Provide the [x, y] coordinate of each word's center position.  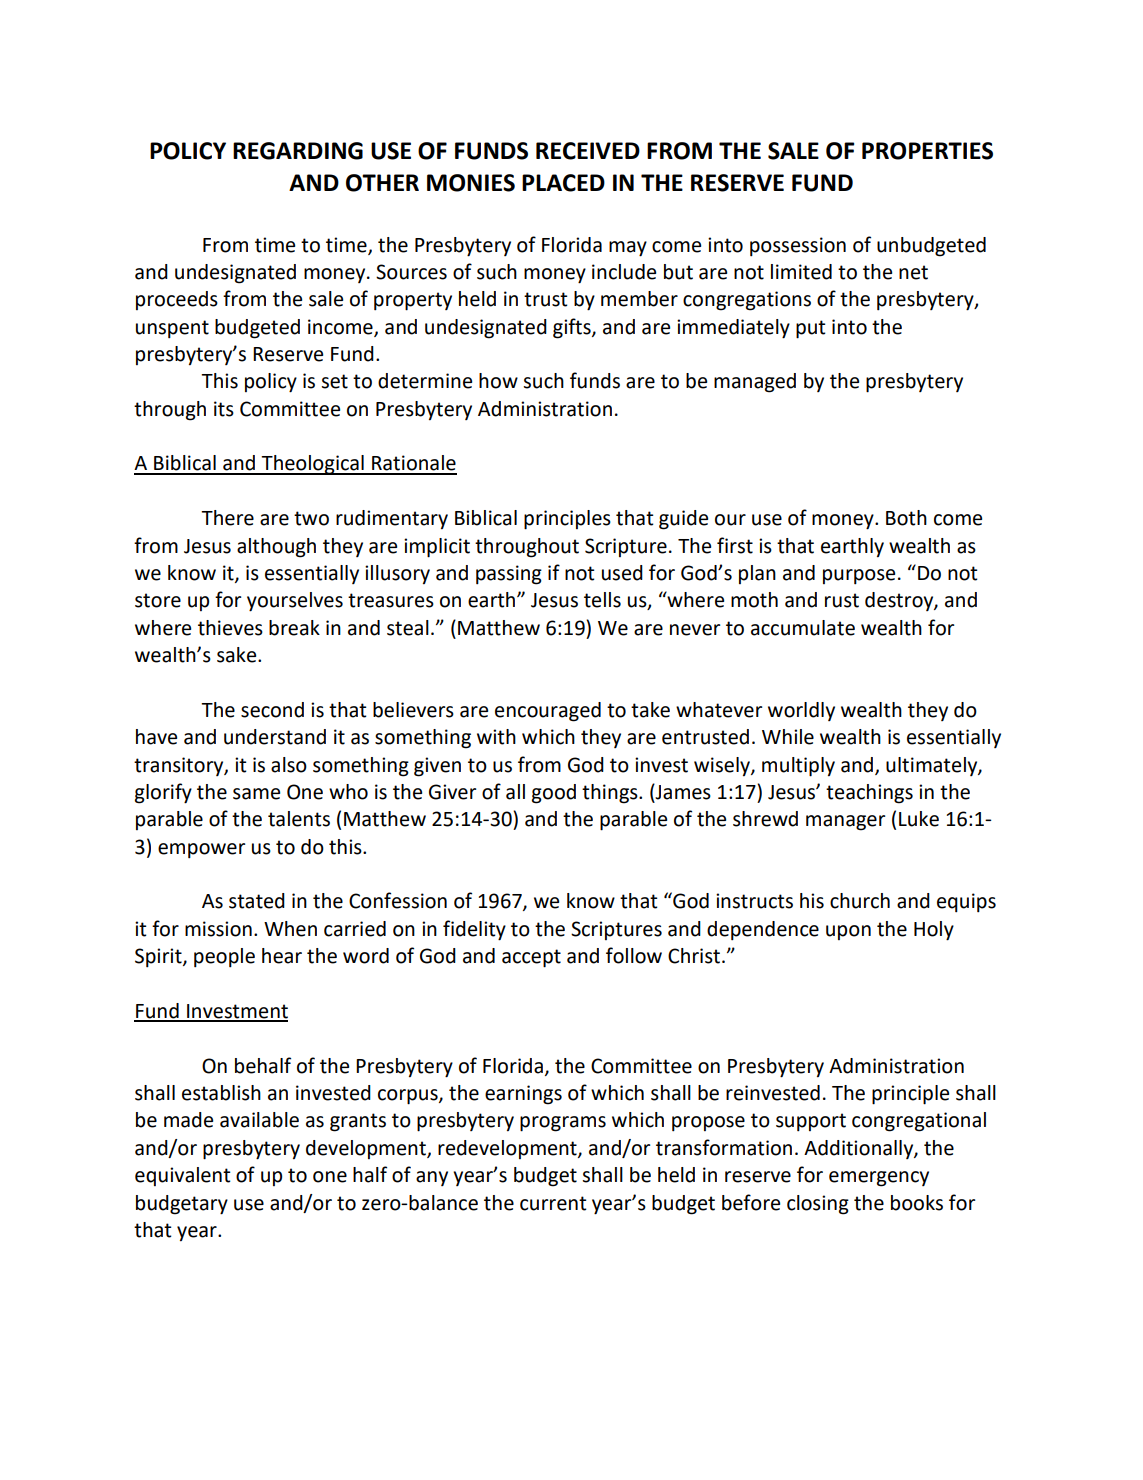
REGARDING [298, 151]
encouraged [548, 712]
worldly [801, 711]
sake [238, 655]
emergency [879, 1179]
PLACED [563, 183]
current [553, 1203]
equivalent [183, 1176]
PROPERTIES [927, 151]
